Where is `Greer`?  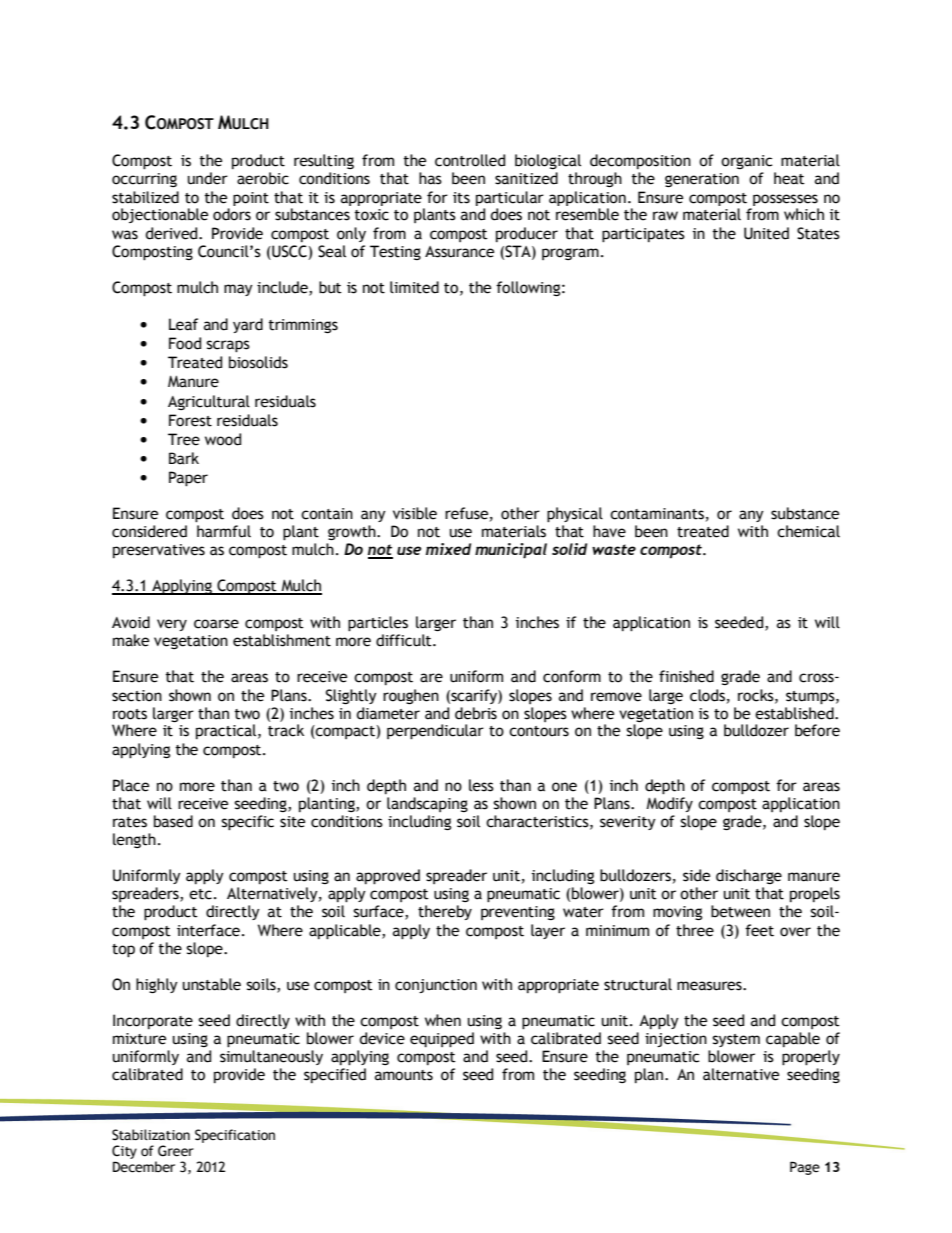
Greer is located at coordinates (176, 1151).
